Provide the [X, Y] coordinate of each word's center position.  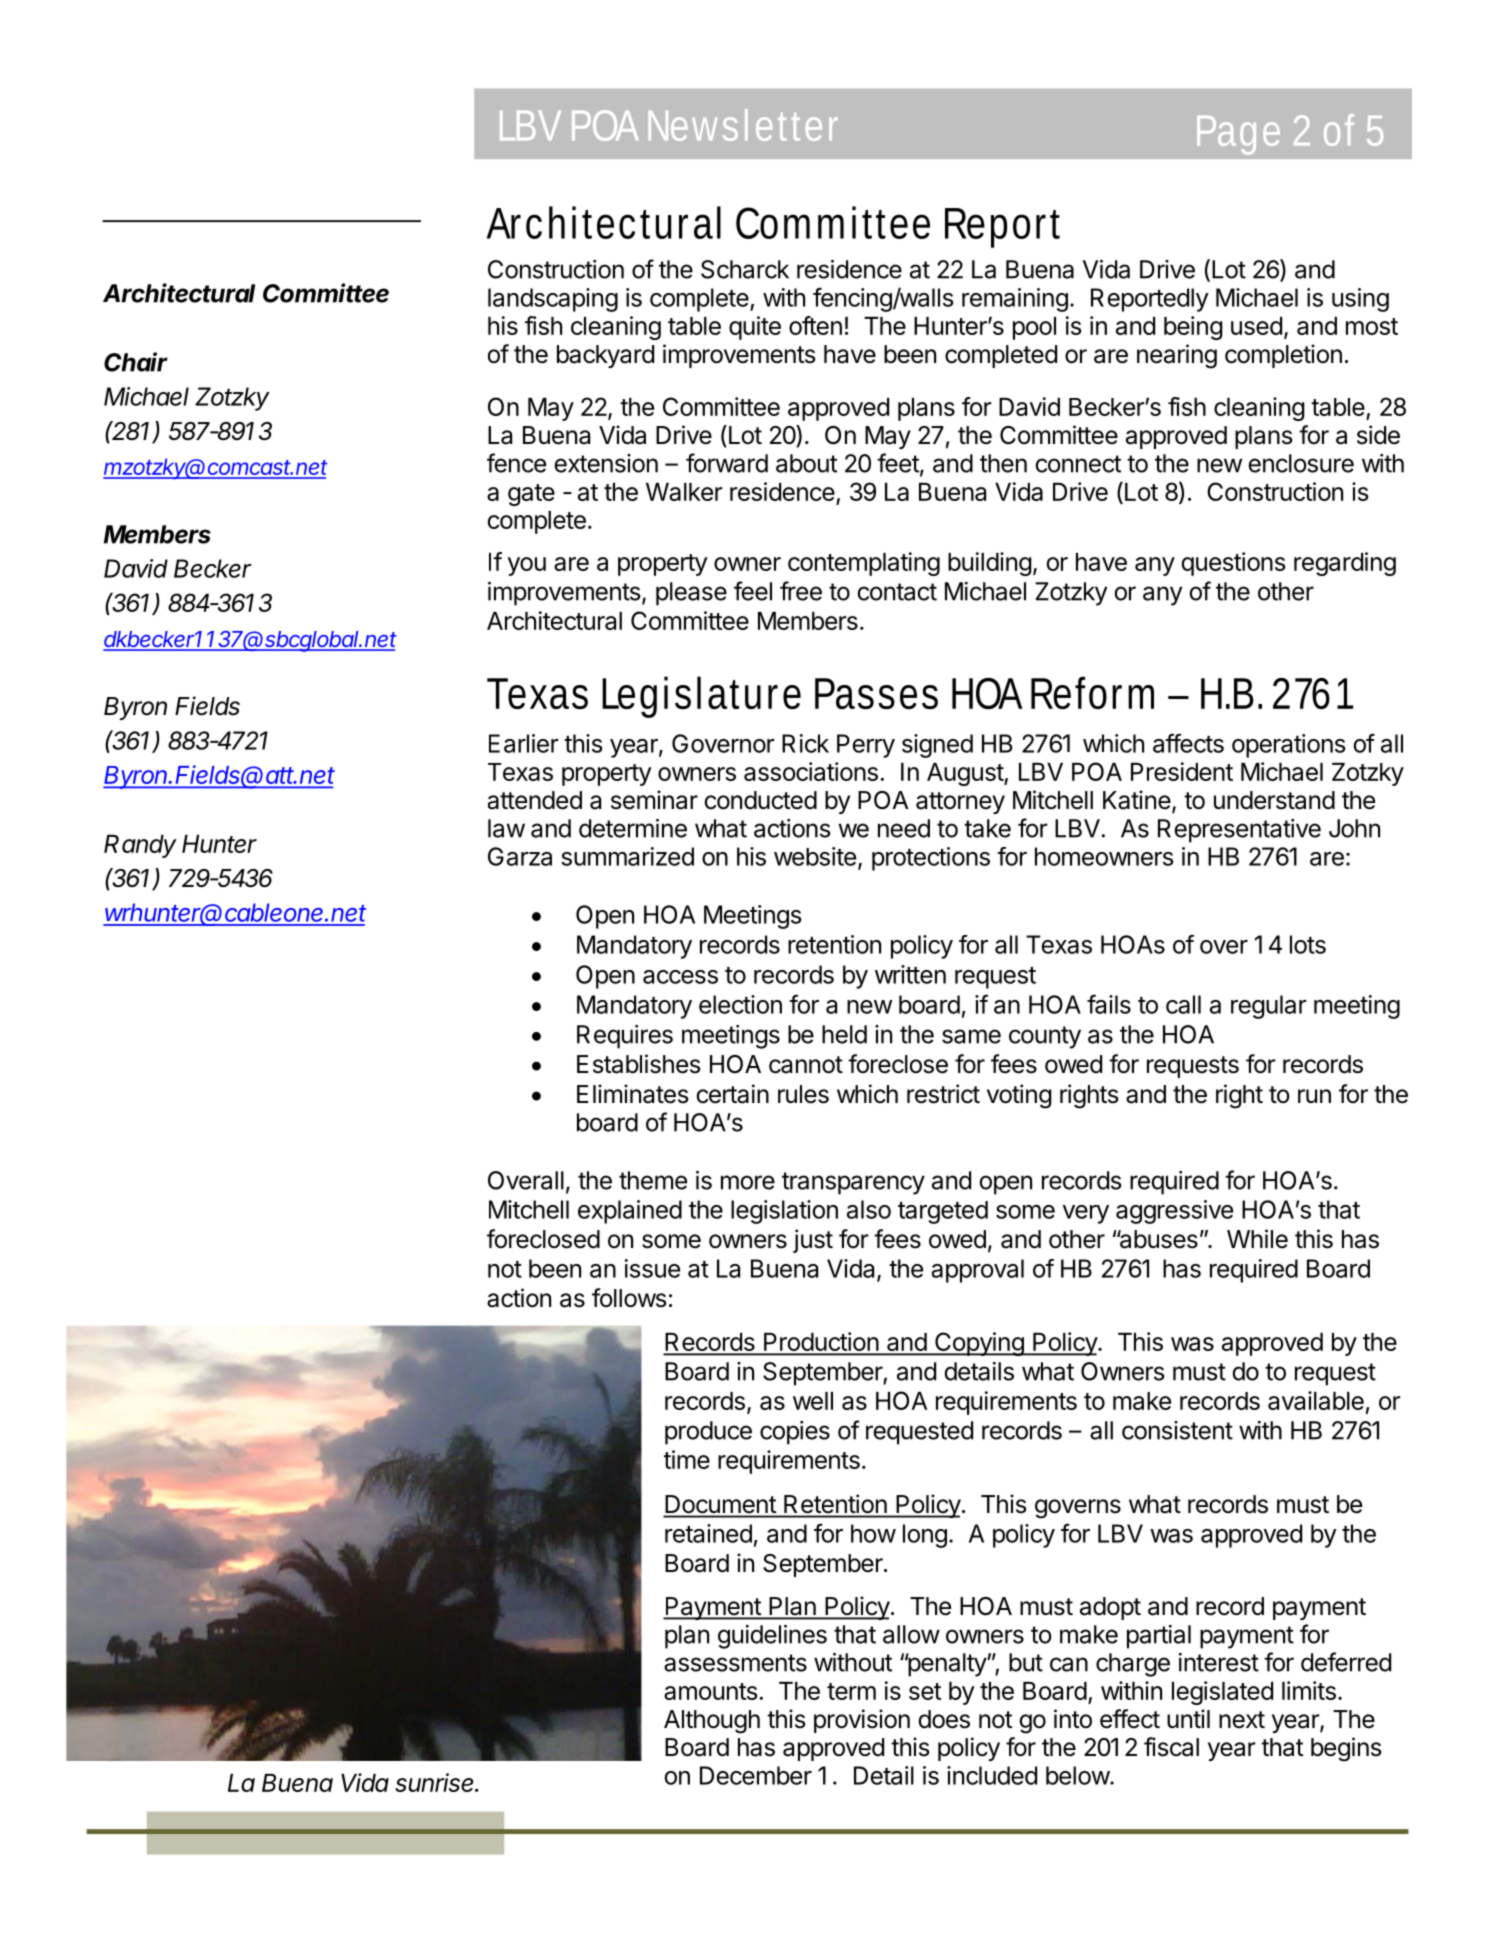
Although [712, 1722]
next [1242, 1720]
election [740, 1004]
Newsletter [743, 125]
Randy [140, 846]
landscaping [553, 300]
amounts [710, 1691]
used [1256, 326]
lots [1308, 944]
